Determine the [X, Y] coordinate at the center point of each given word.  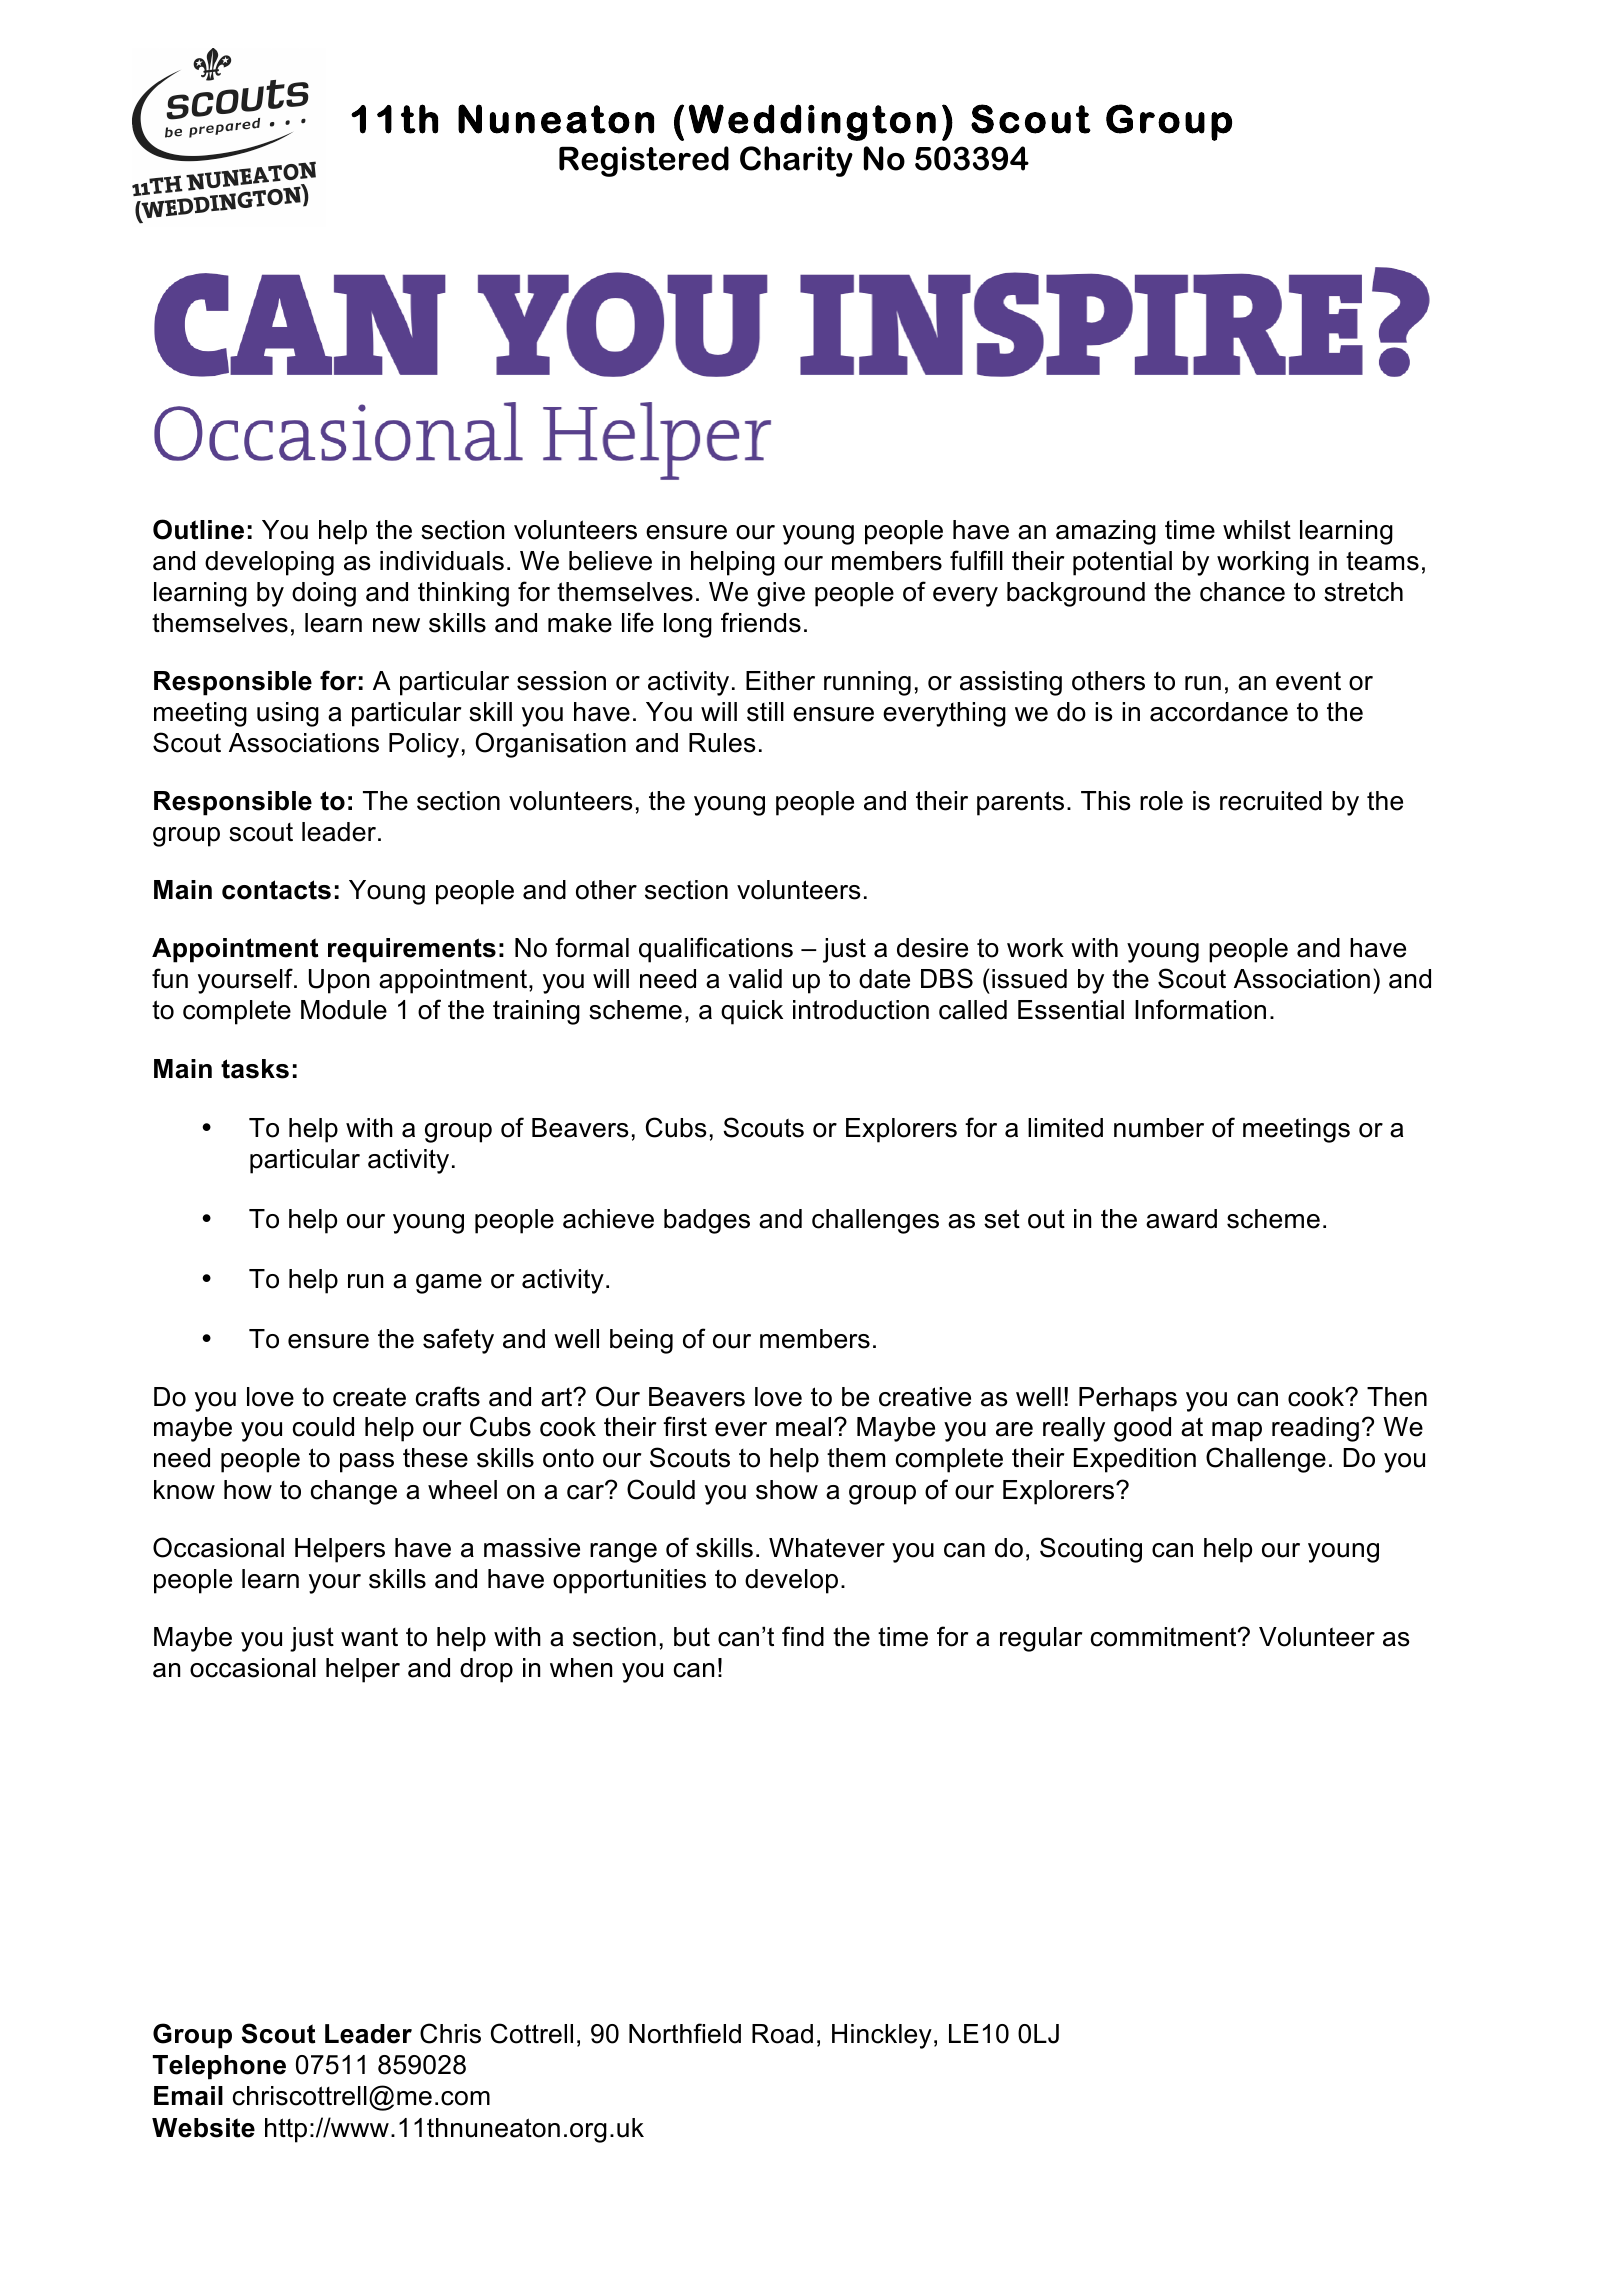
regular [1041, 1639]
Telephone [219, 2067]
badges [707, 1221]
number [1159, 1128]
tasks [255, 1069]
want [369, 1637]
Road [782, 2034]
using [288, 714]
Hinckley [882, 2036]
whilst [1257, 530]
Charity [796, 161]
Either [780, 681]
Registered [644, 161]
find [803, 1636]
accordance [1219, 712]
